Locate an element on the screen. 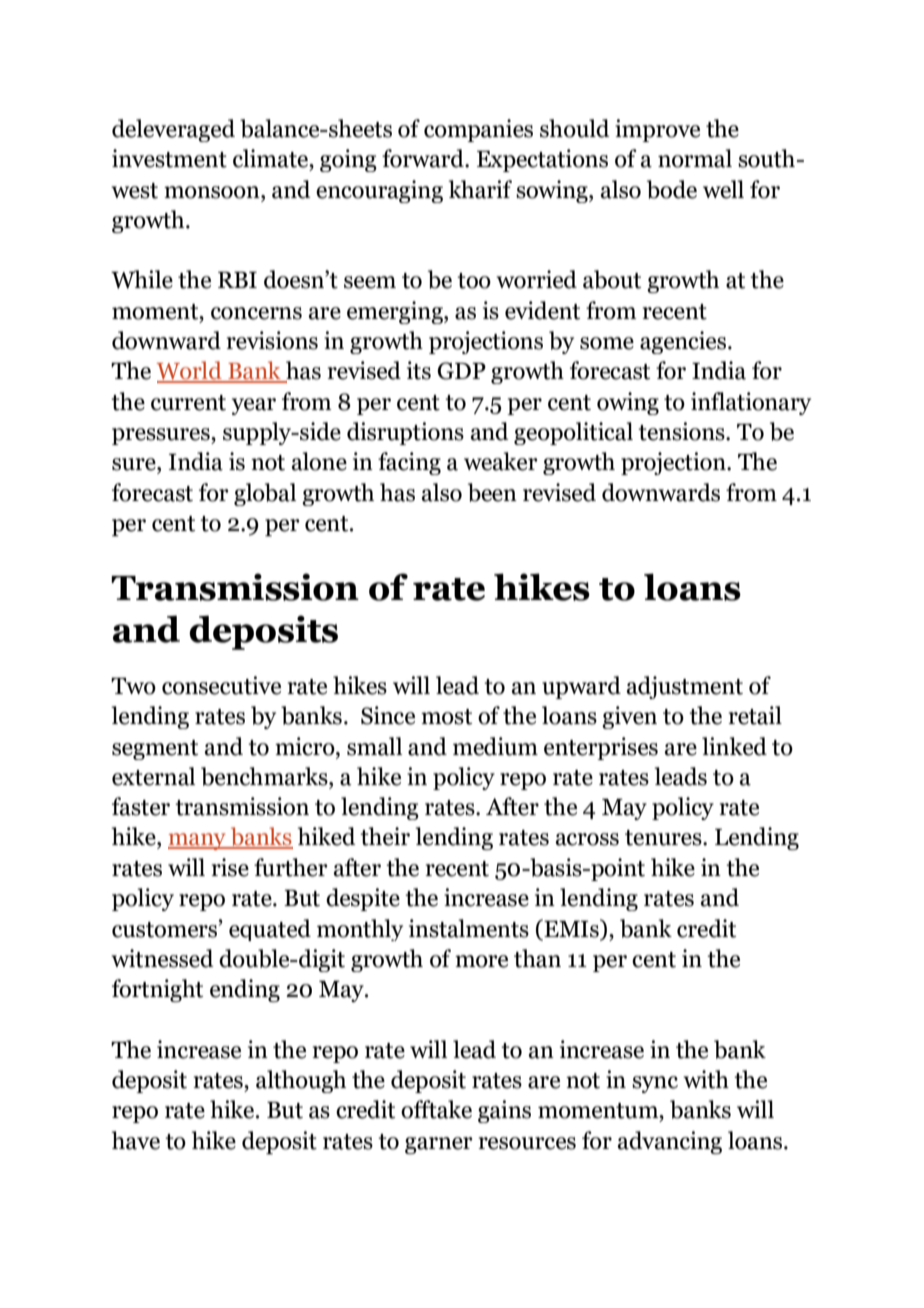 This screenshot has width=924, height=1308. have is located at coordinates (136, 1140).
